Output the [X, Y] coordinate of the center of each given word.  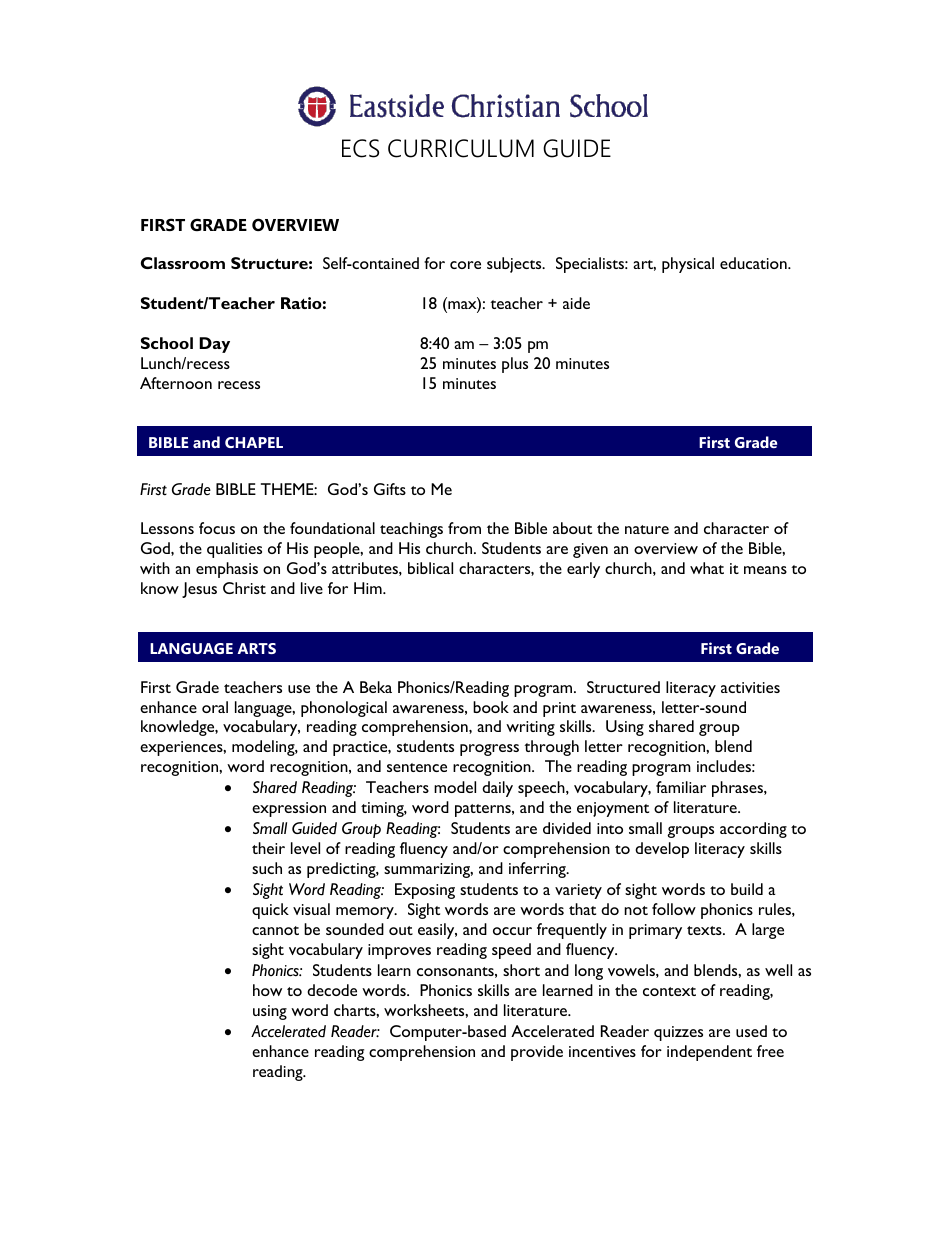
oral [215, 707]
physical [688, 265]
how [267, 990]
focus [217, 528]
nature [647, 529]
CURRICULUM [461, 148]
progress [489, 750]
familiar [681, 787]
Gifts [390, 489]
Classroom [183, 263]
